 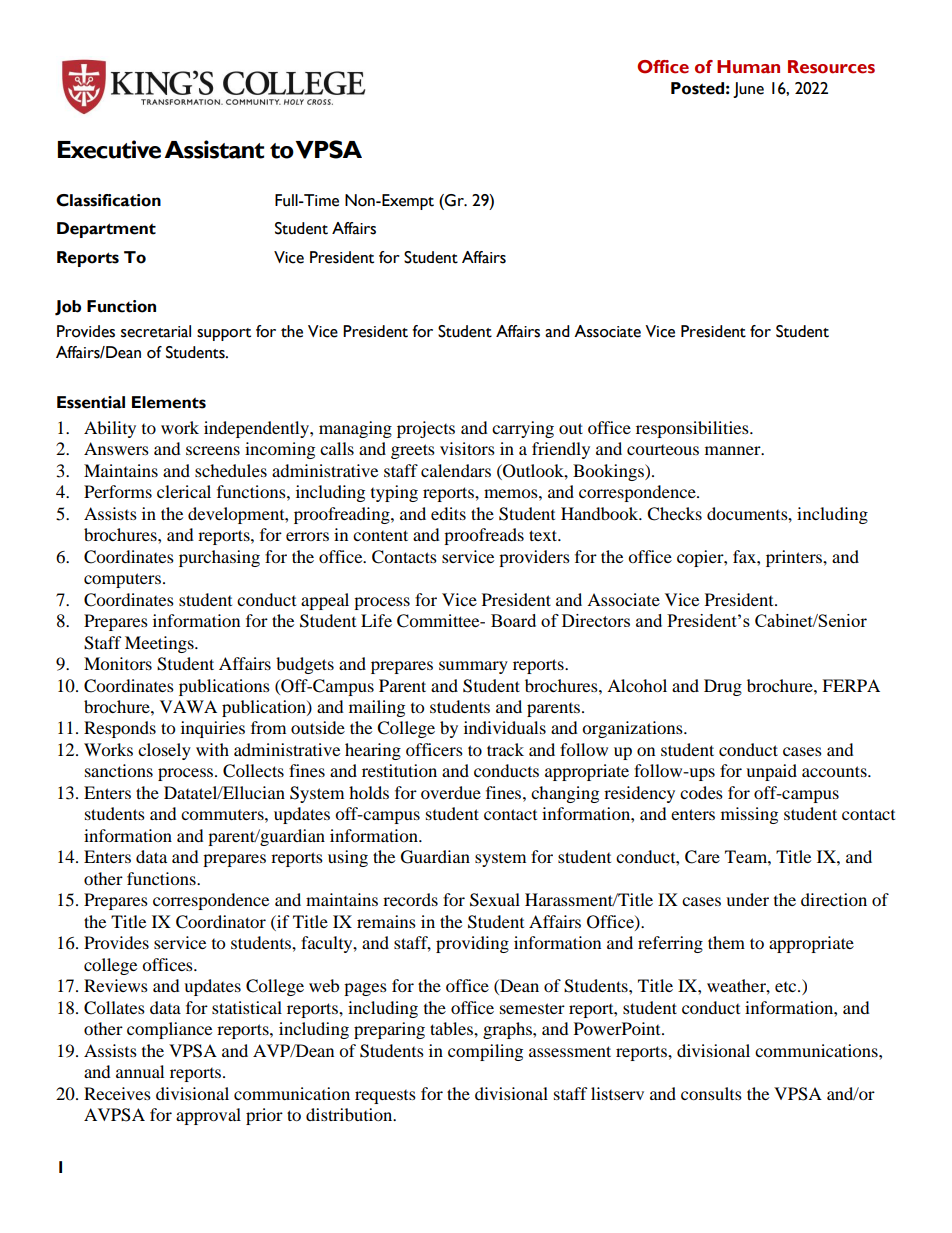 I want to click on closely, so click(x=164, y=751).
